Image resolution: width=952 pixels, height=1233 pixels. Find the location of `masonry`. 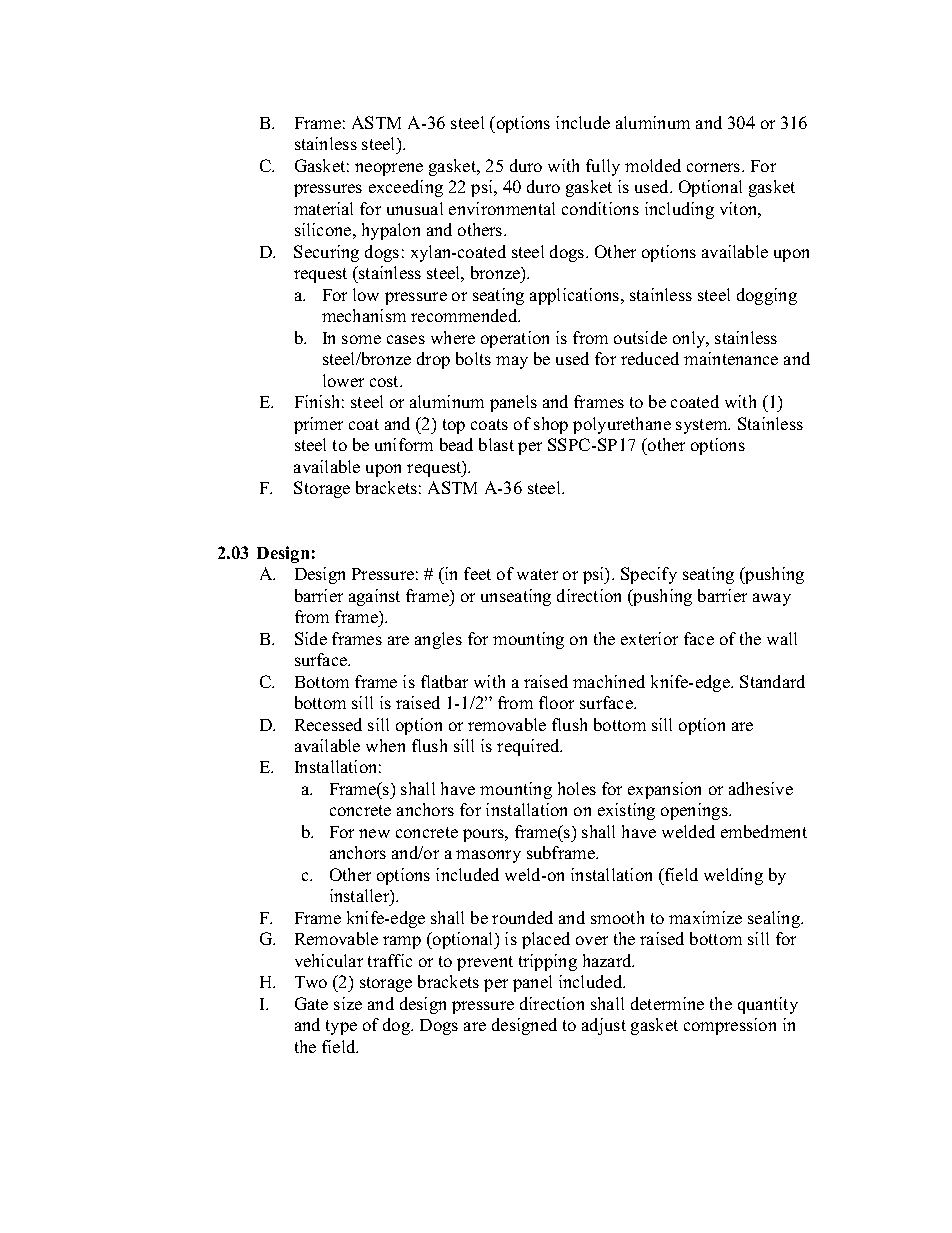

masonry is located at coordinates (488, 856).
